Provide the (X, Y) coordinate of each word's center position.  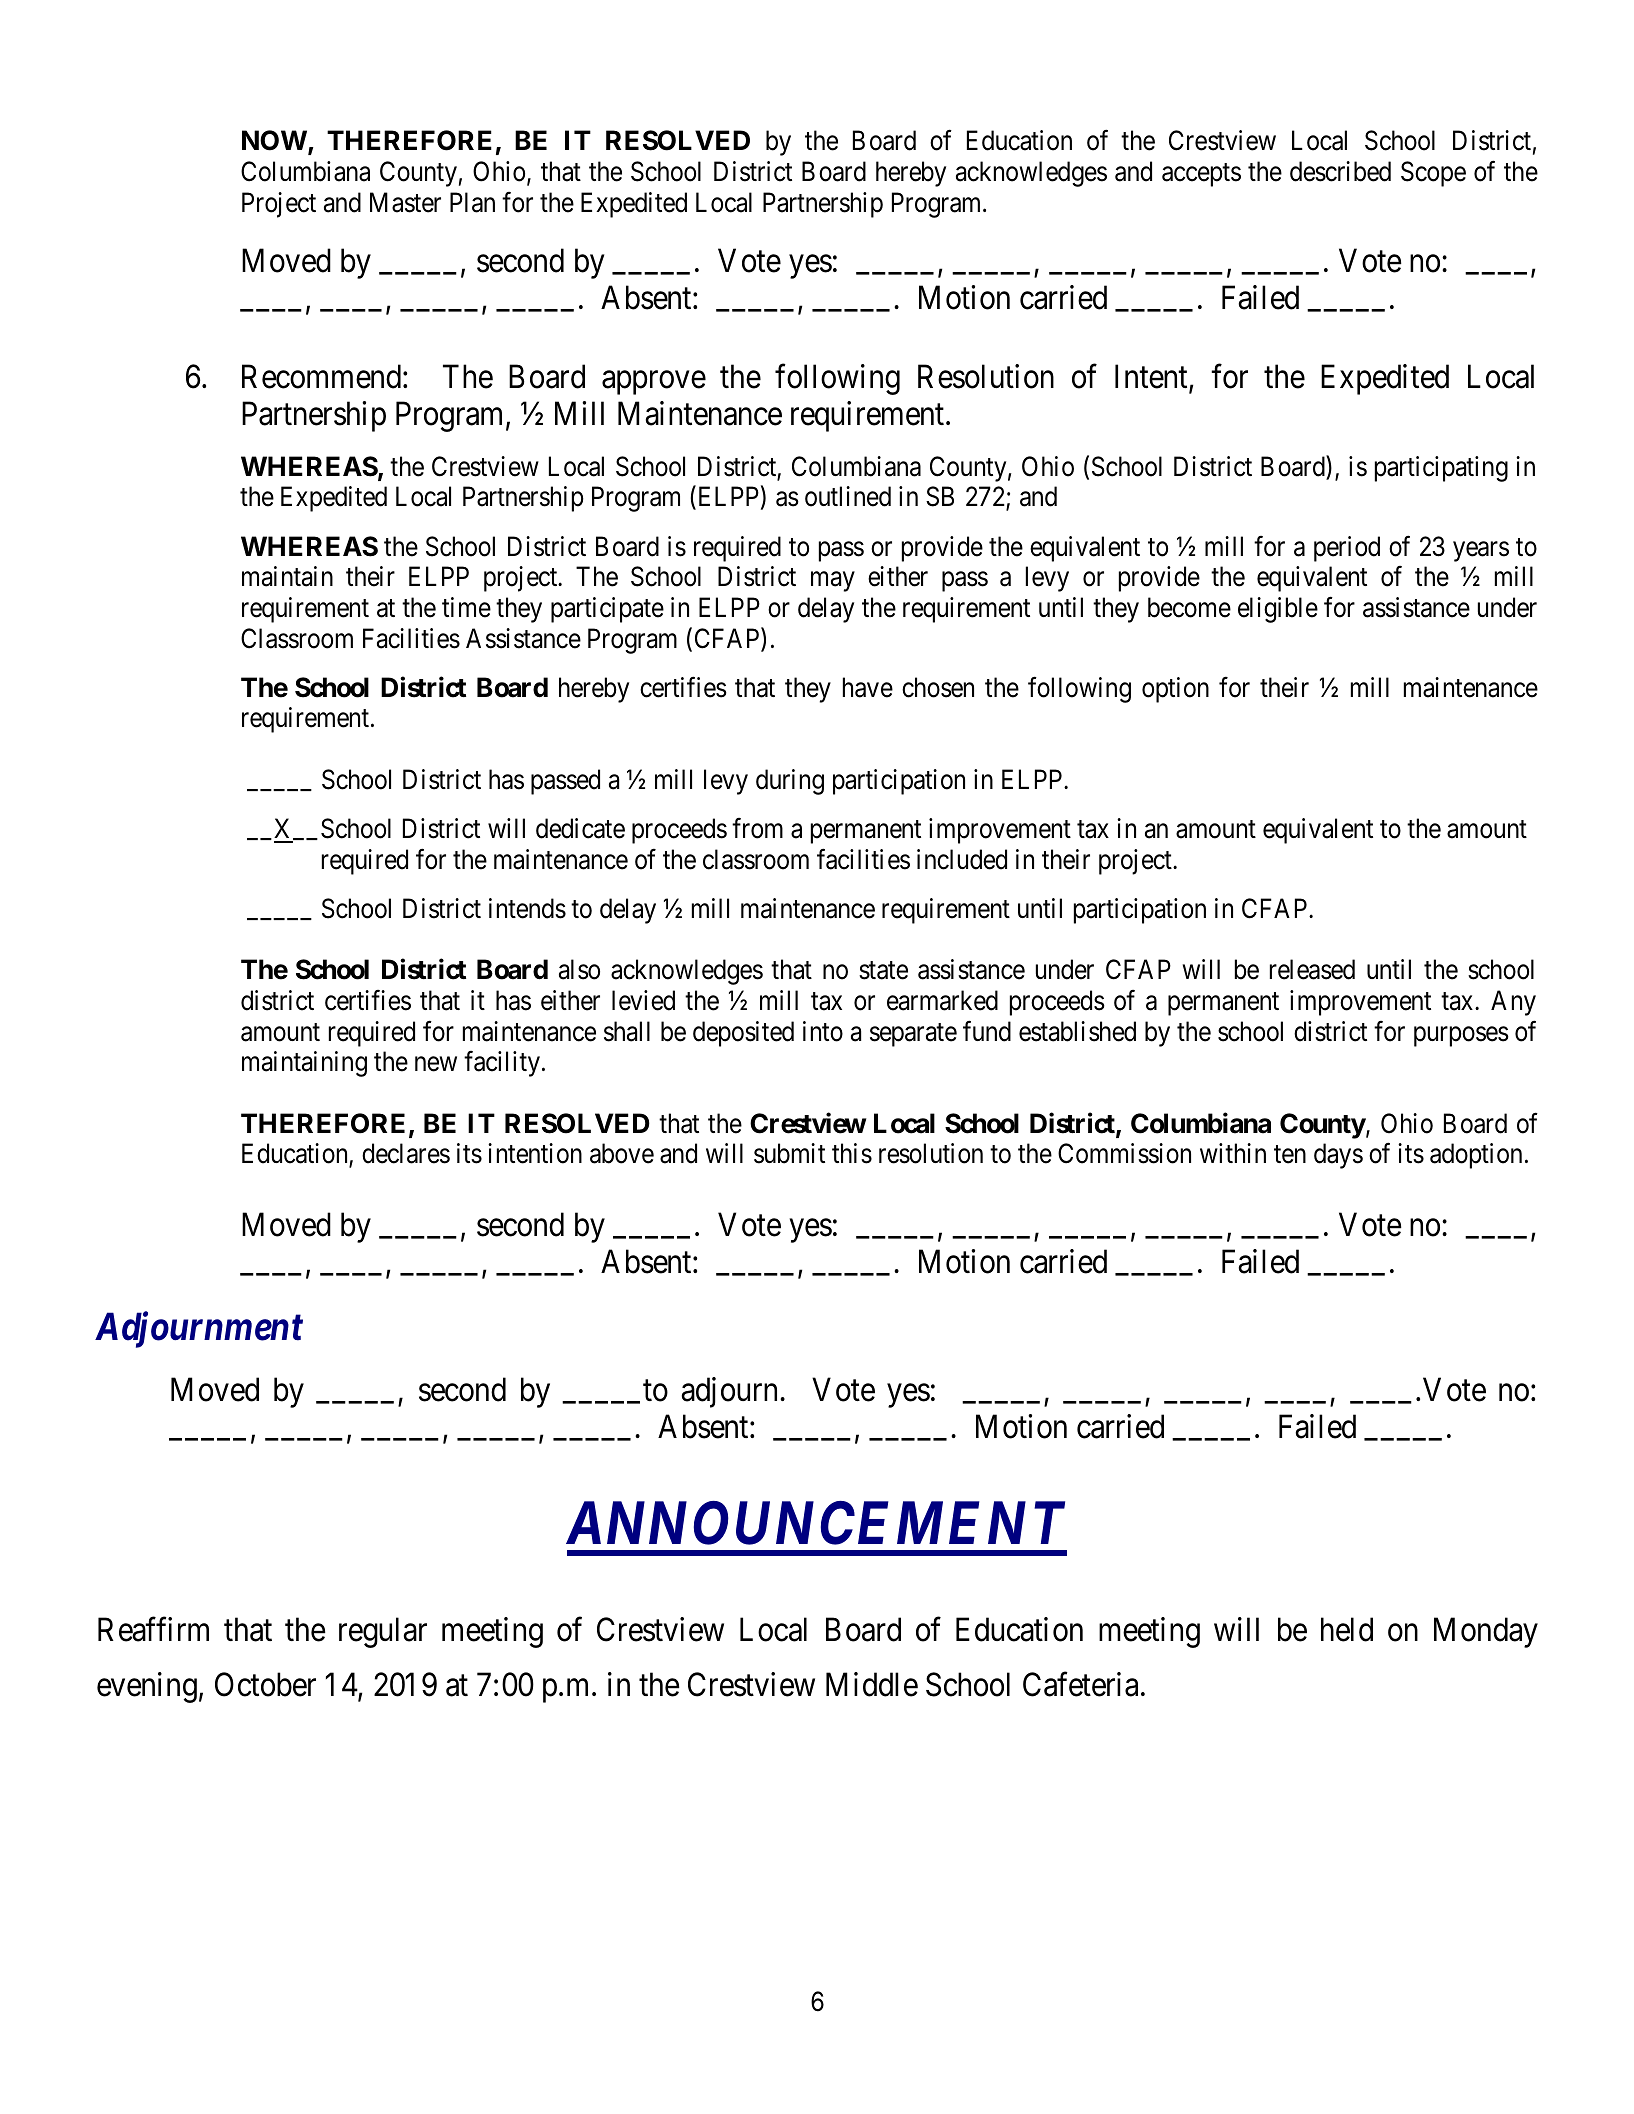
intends (527, 908)
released (1312, 969)
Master (405, 202)
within (1233, 1153)
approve (654, 383)
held (1347, 1629)
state (883, 971)
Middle (872, 1685)
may (833, 582)
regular (383, 1632)
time (466, 607)
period (1347, 549)
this (852, 1153)
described (1340, 171)
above (622, 1153)
